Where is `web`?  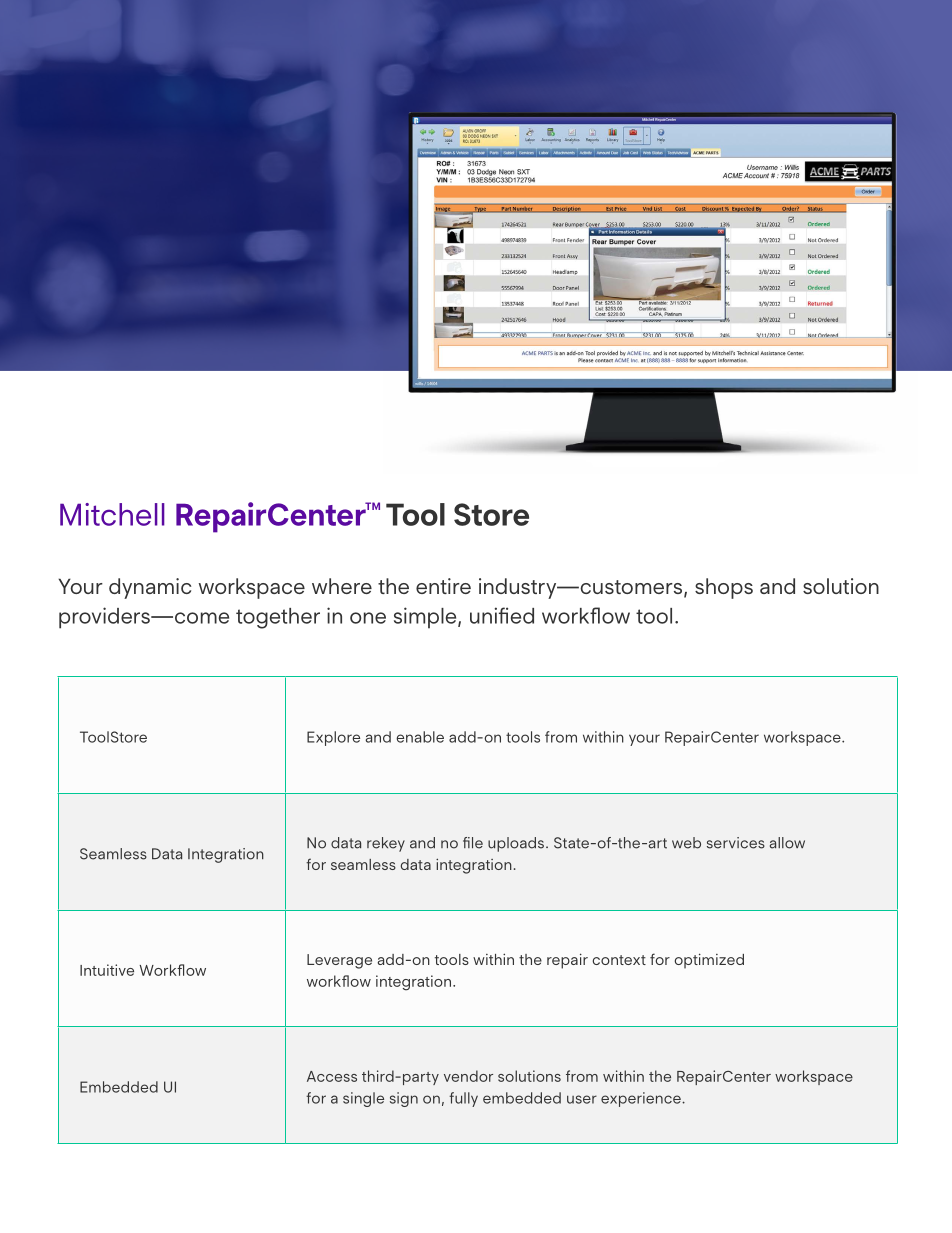 web is located at coordinates (686, 843).
